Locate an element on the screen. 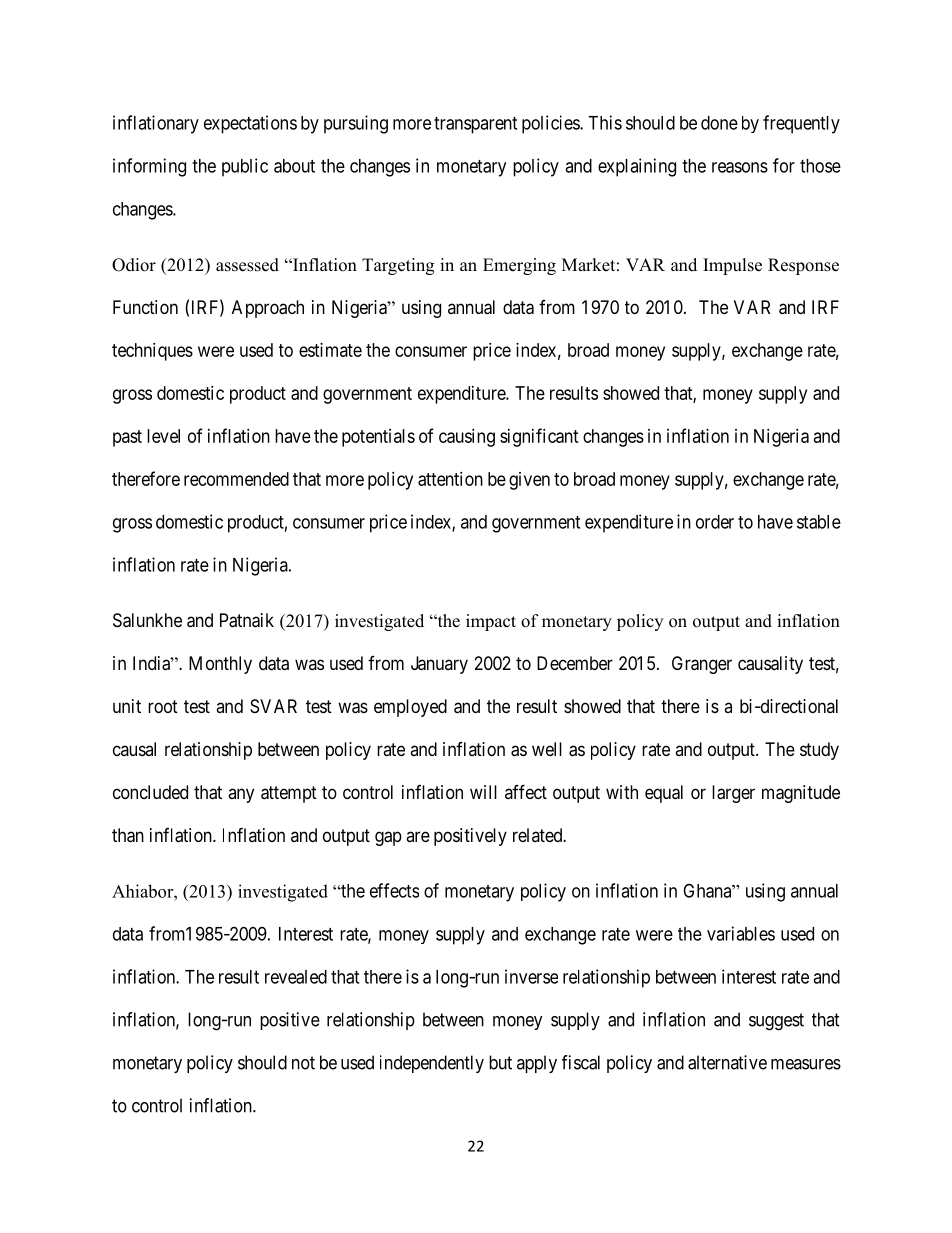  Monthly is located at coordinates (220, 665).
